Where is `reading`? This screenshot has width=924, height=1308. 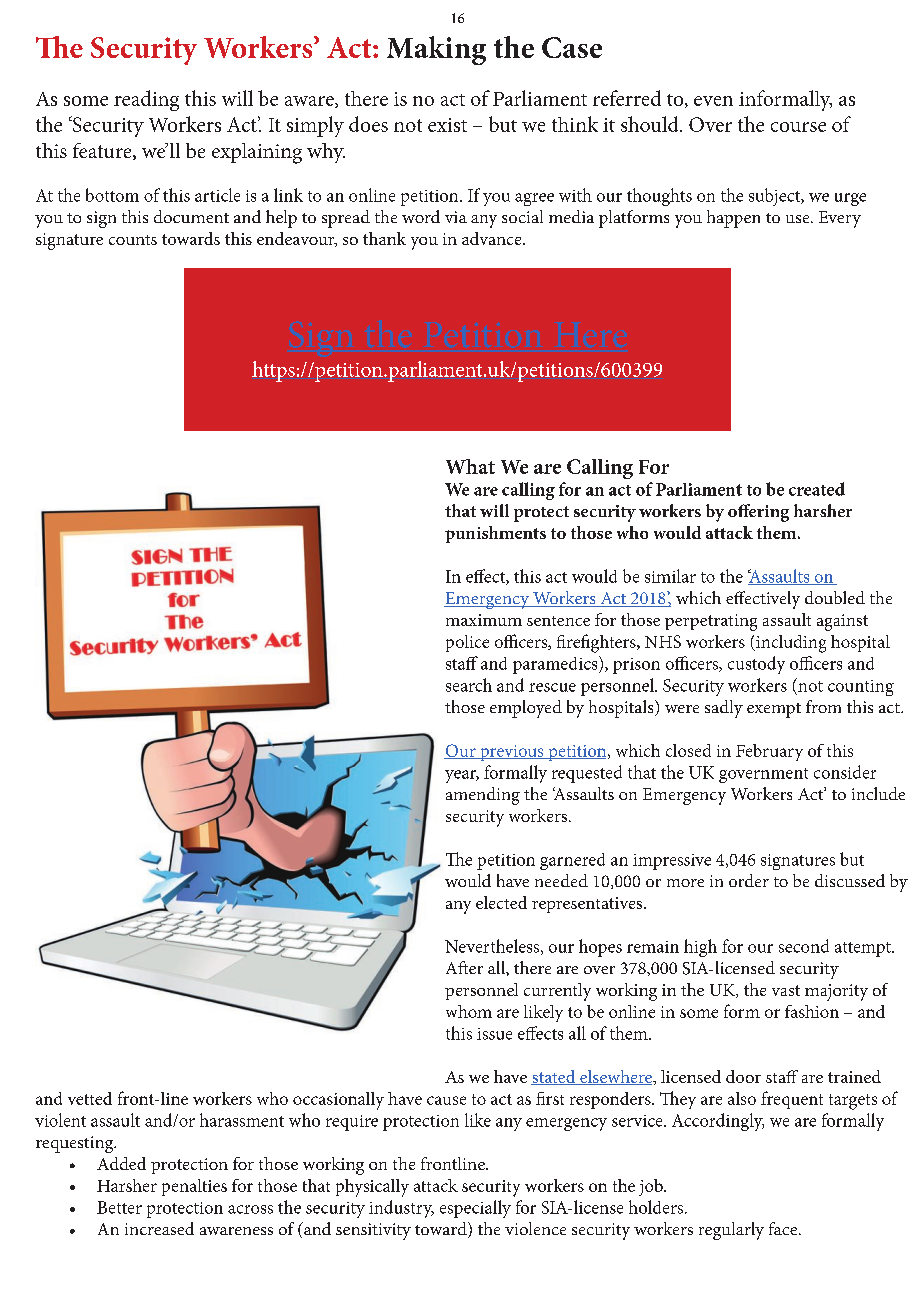
reading is located at coordinates (146, 100).
